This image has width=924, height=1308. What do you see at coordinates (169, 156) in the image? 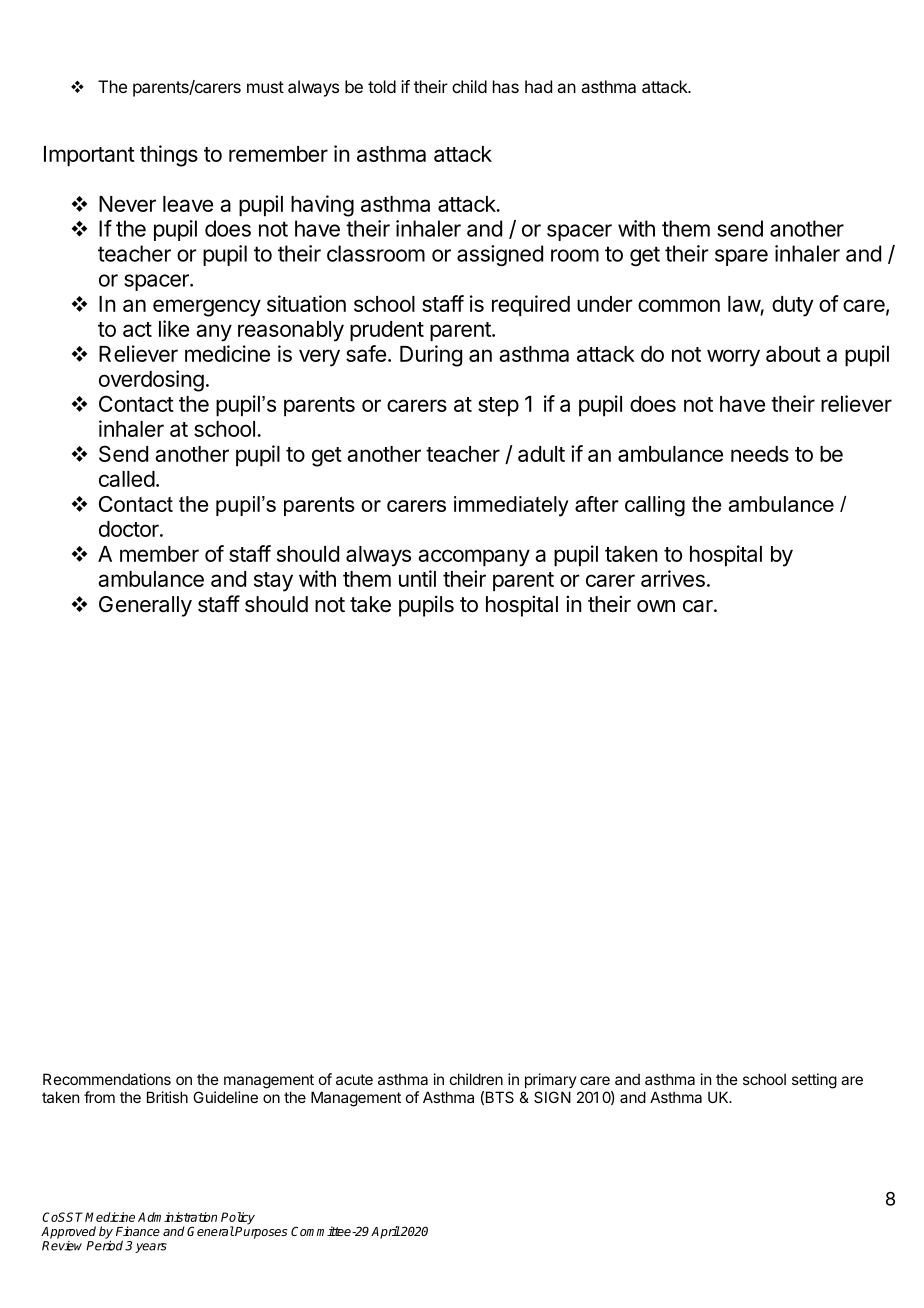
I see `things` at bounding box center [169, 156].
